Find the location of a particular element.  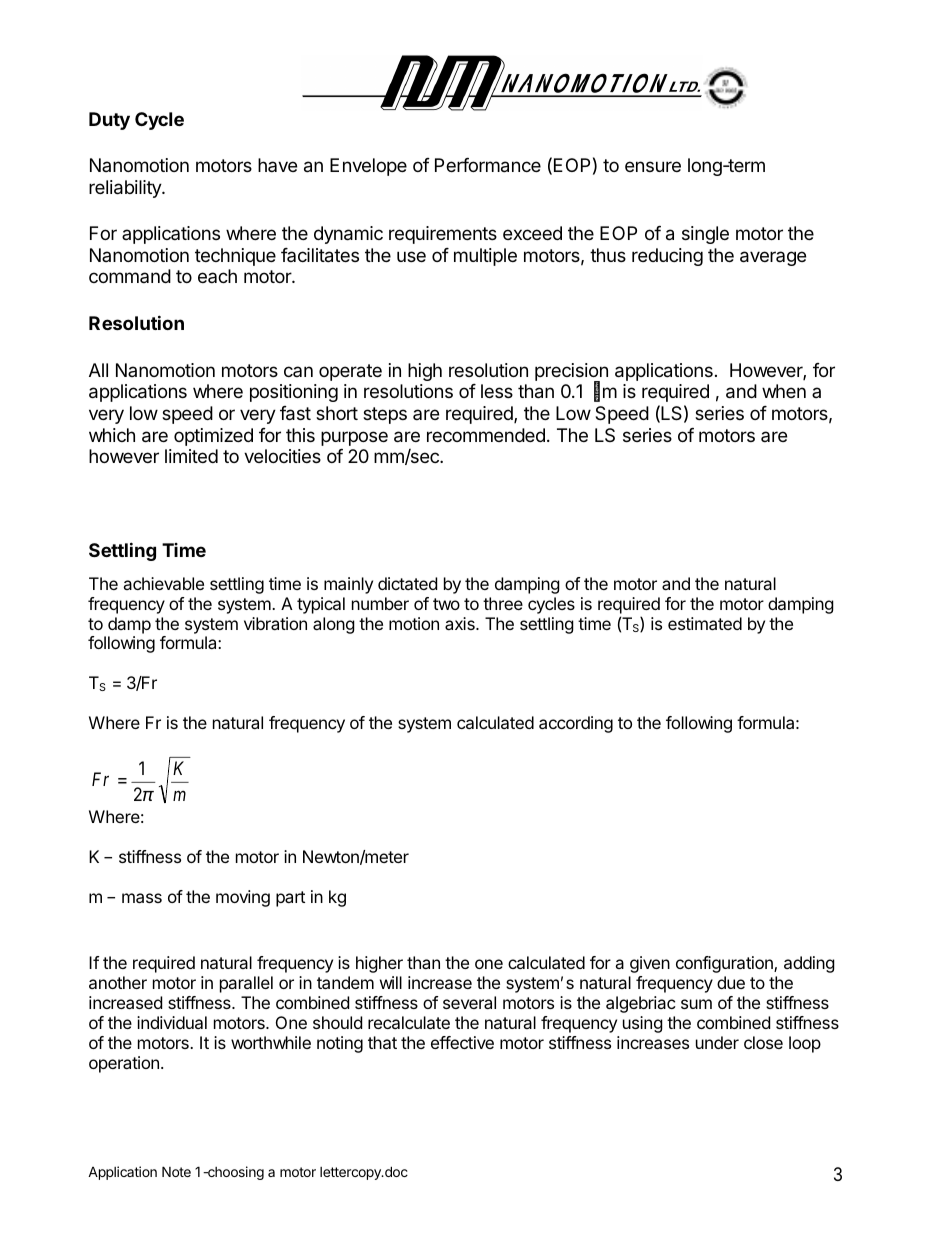

axis is located at coordinates (461, 623).
